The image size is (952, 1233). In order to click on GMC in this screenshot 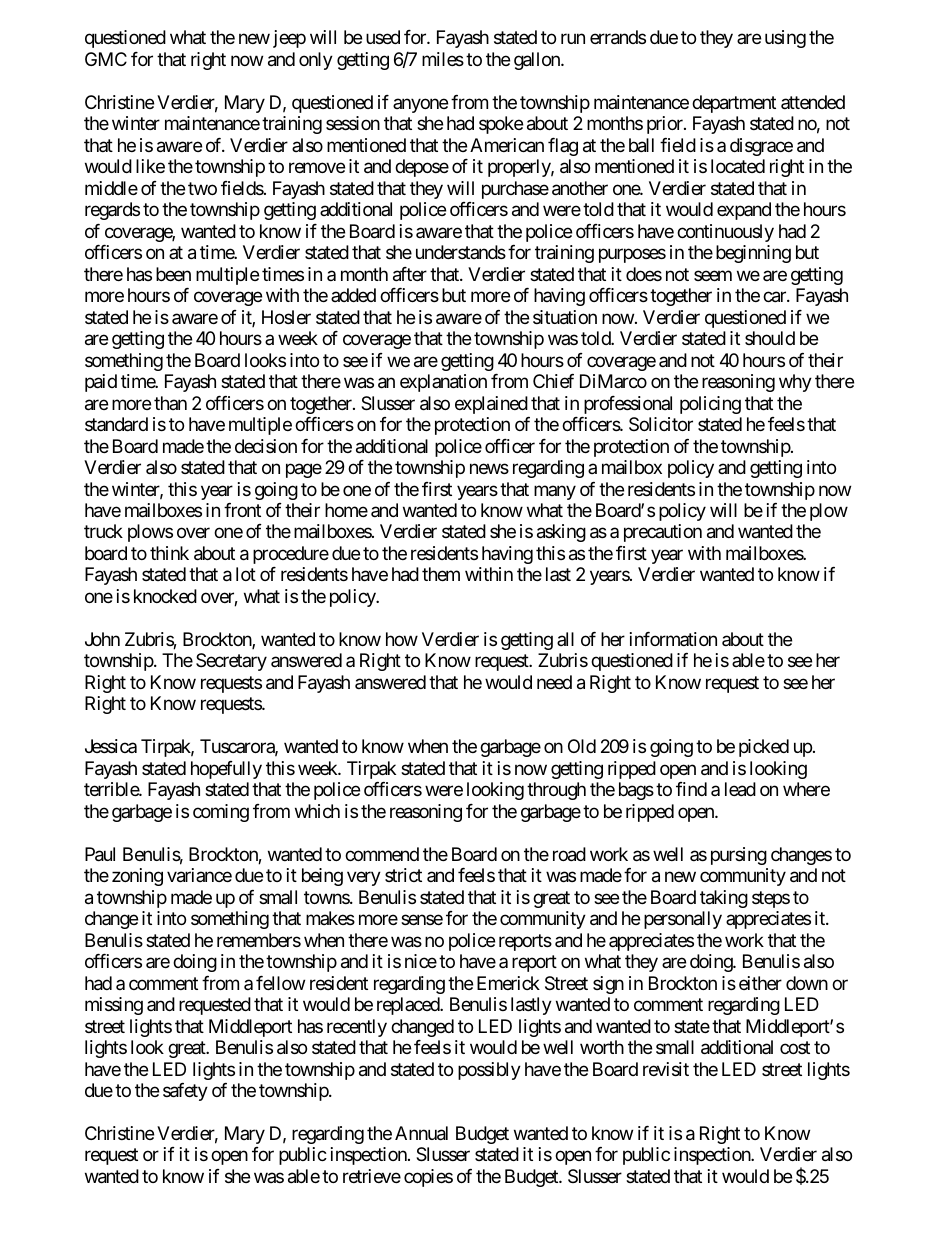, I will do `click(106, 59)`.
